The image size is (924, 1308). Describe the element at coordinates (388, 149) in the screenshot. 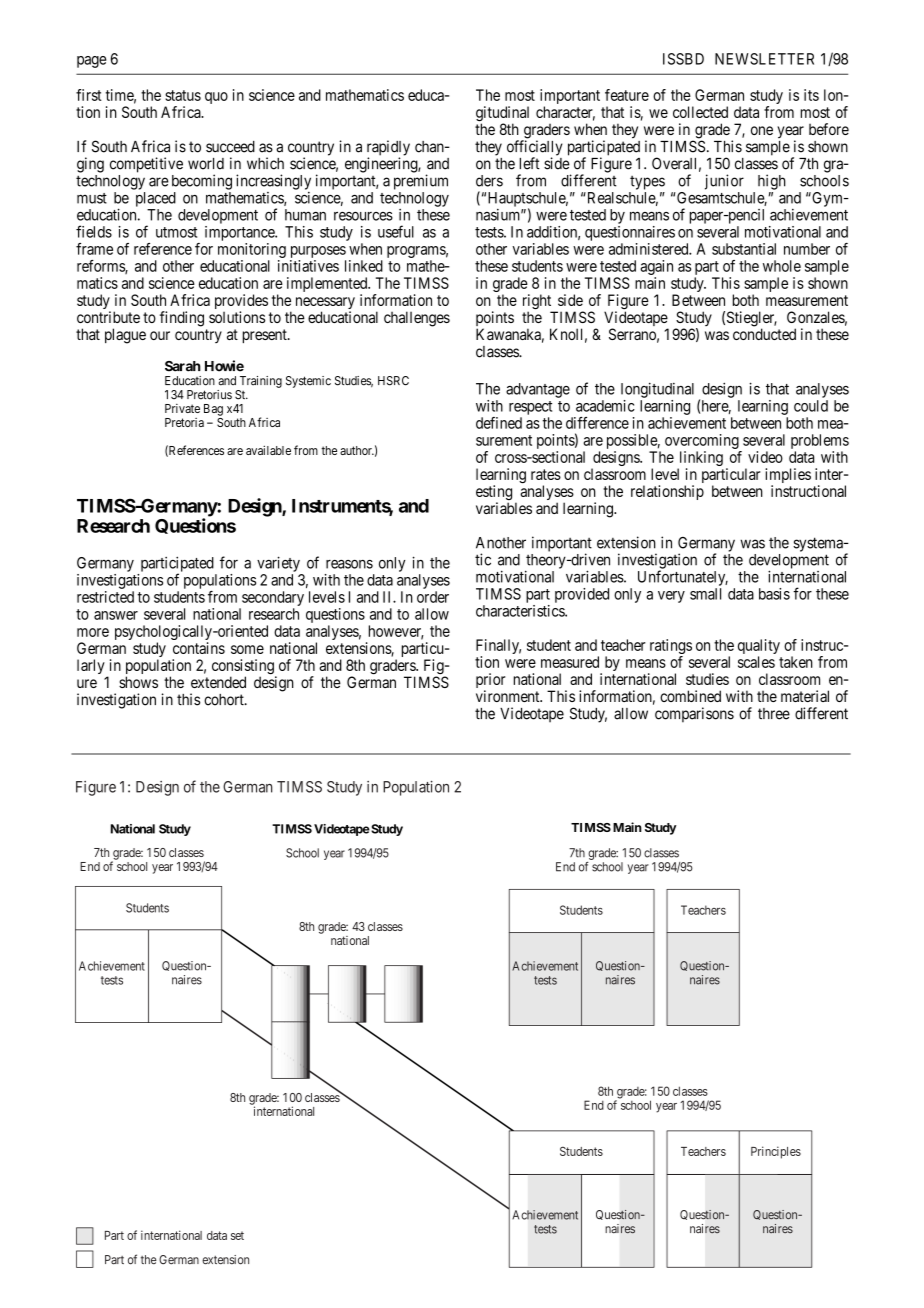

I see `rapidly` at that location.
